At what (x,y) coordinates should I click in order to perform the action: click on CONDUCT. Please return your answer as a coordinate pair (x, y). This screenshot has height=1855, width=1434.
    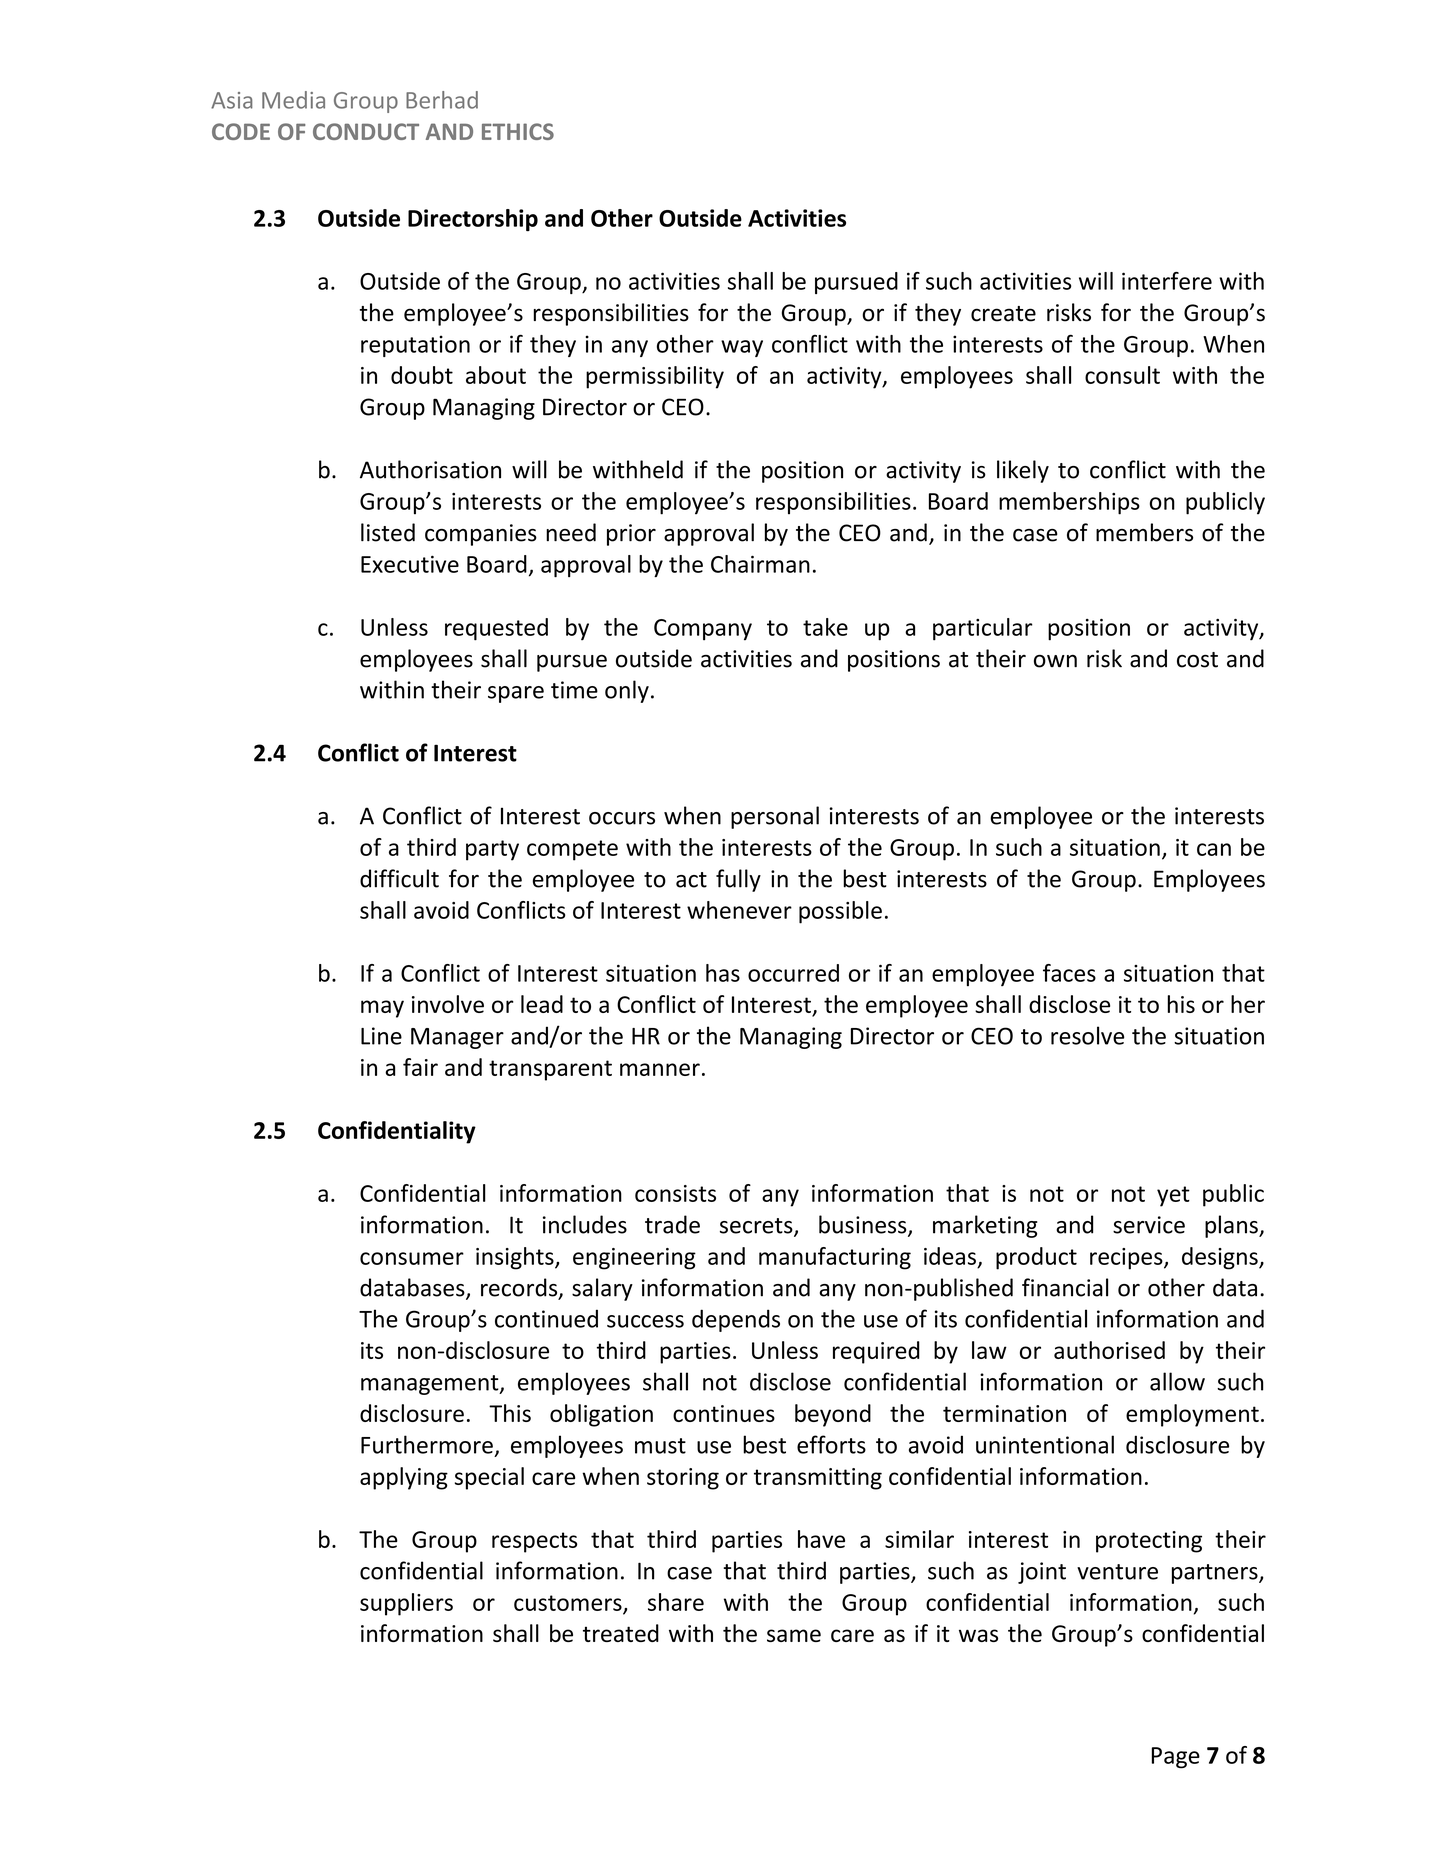
    Looking at the image, I should click on (366, 131).
